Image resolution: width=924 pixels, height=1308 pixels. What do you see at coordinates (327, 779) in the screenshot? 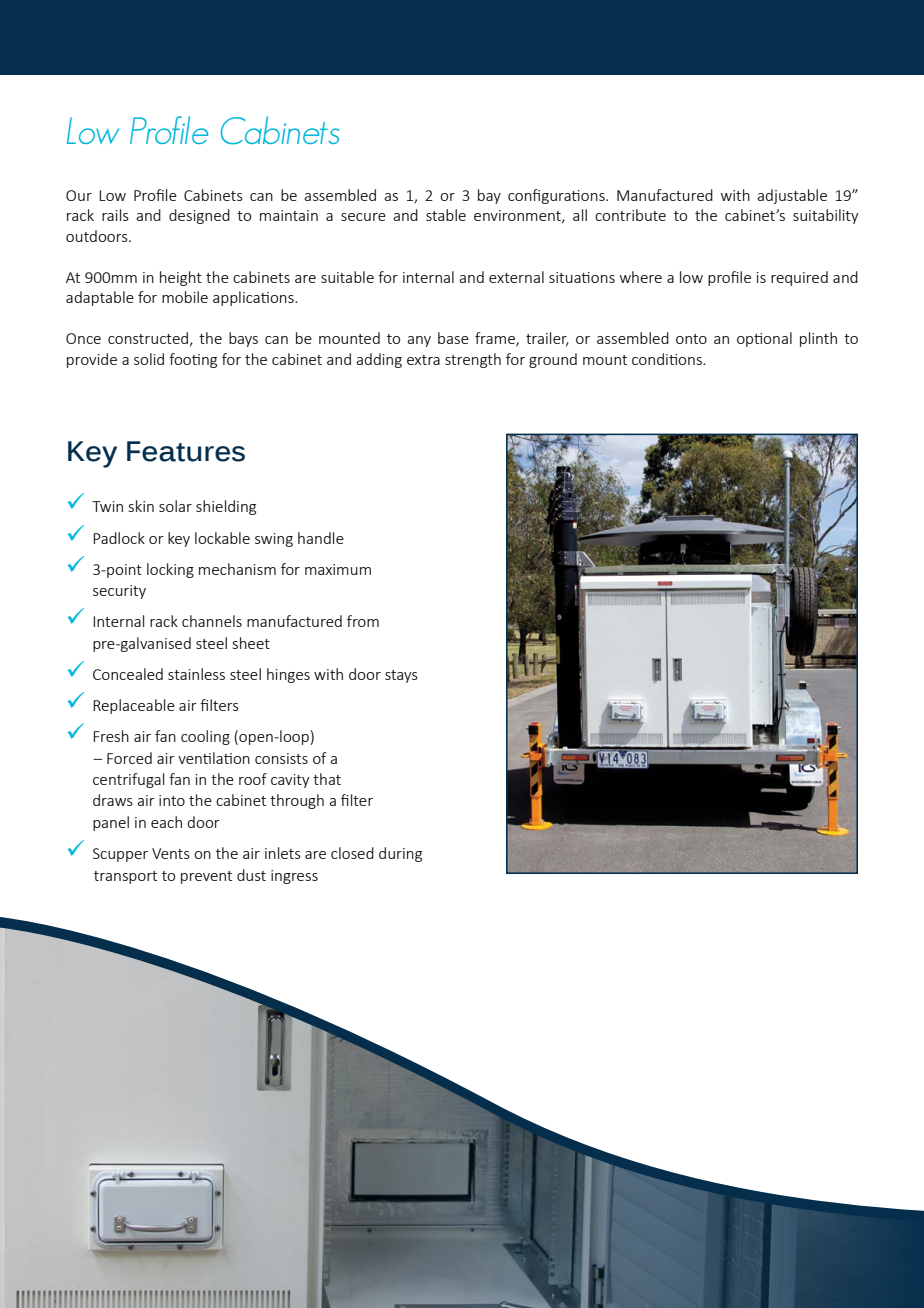
I see `that` at bounding box center [327, 779].
